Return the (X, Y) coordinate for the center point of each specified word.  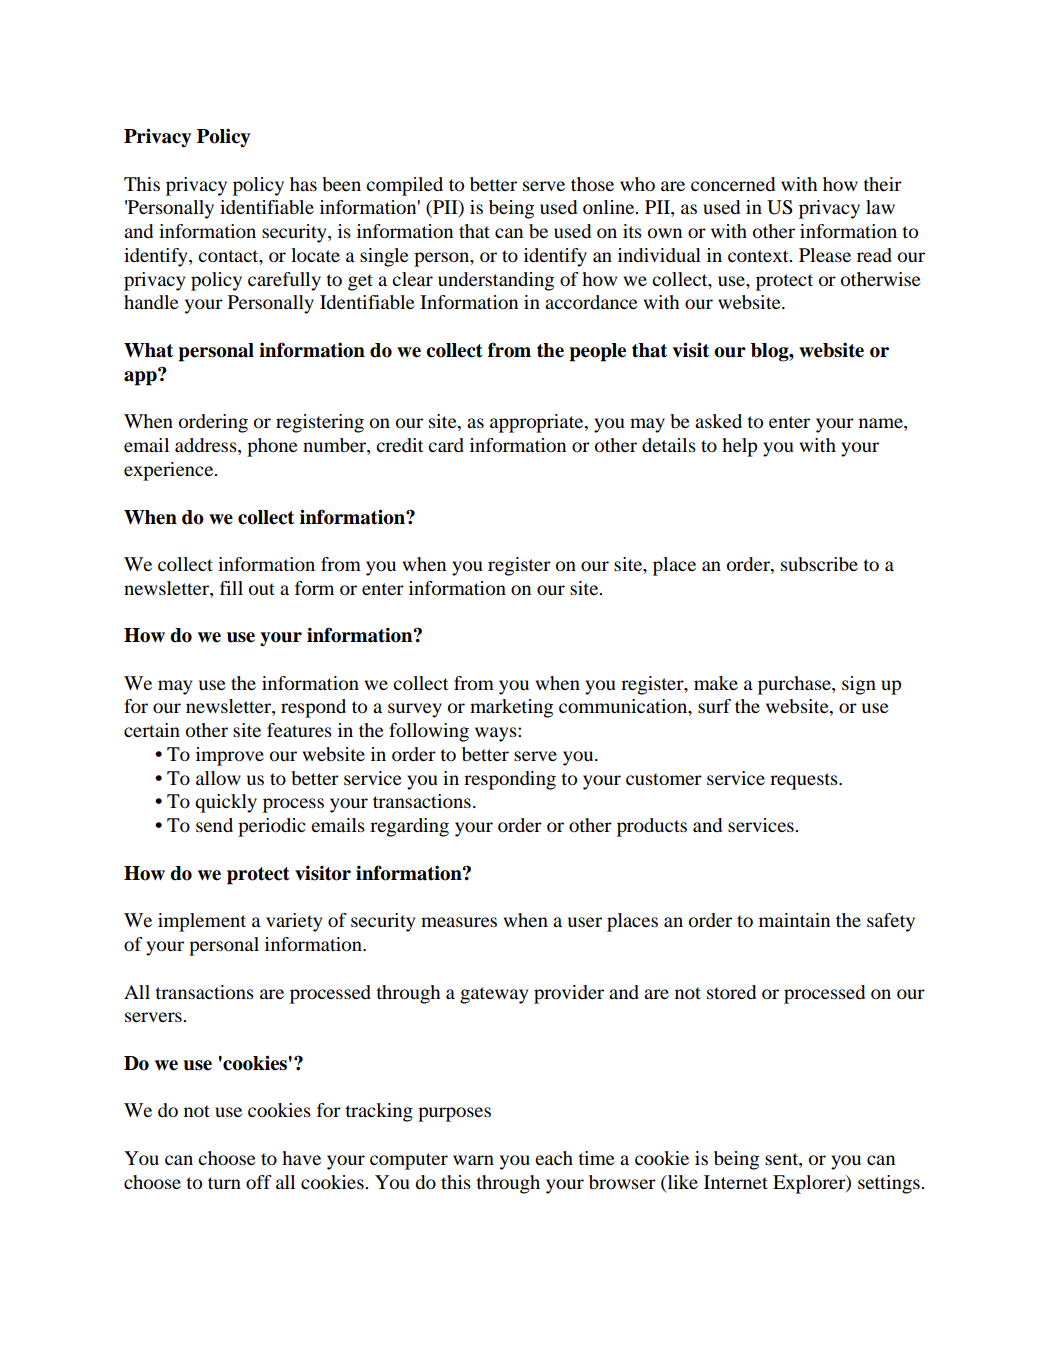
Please (825, 255)
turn (224, 1183)
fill (231, 588)
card (446, 445)
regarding (409, 827)
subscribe (819, 564)
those (592, 184)
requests (805, 781)
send (214, 825)
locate (315, 255)
